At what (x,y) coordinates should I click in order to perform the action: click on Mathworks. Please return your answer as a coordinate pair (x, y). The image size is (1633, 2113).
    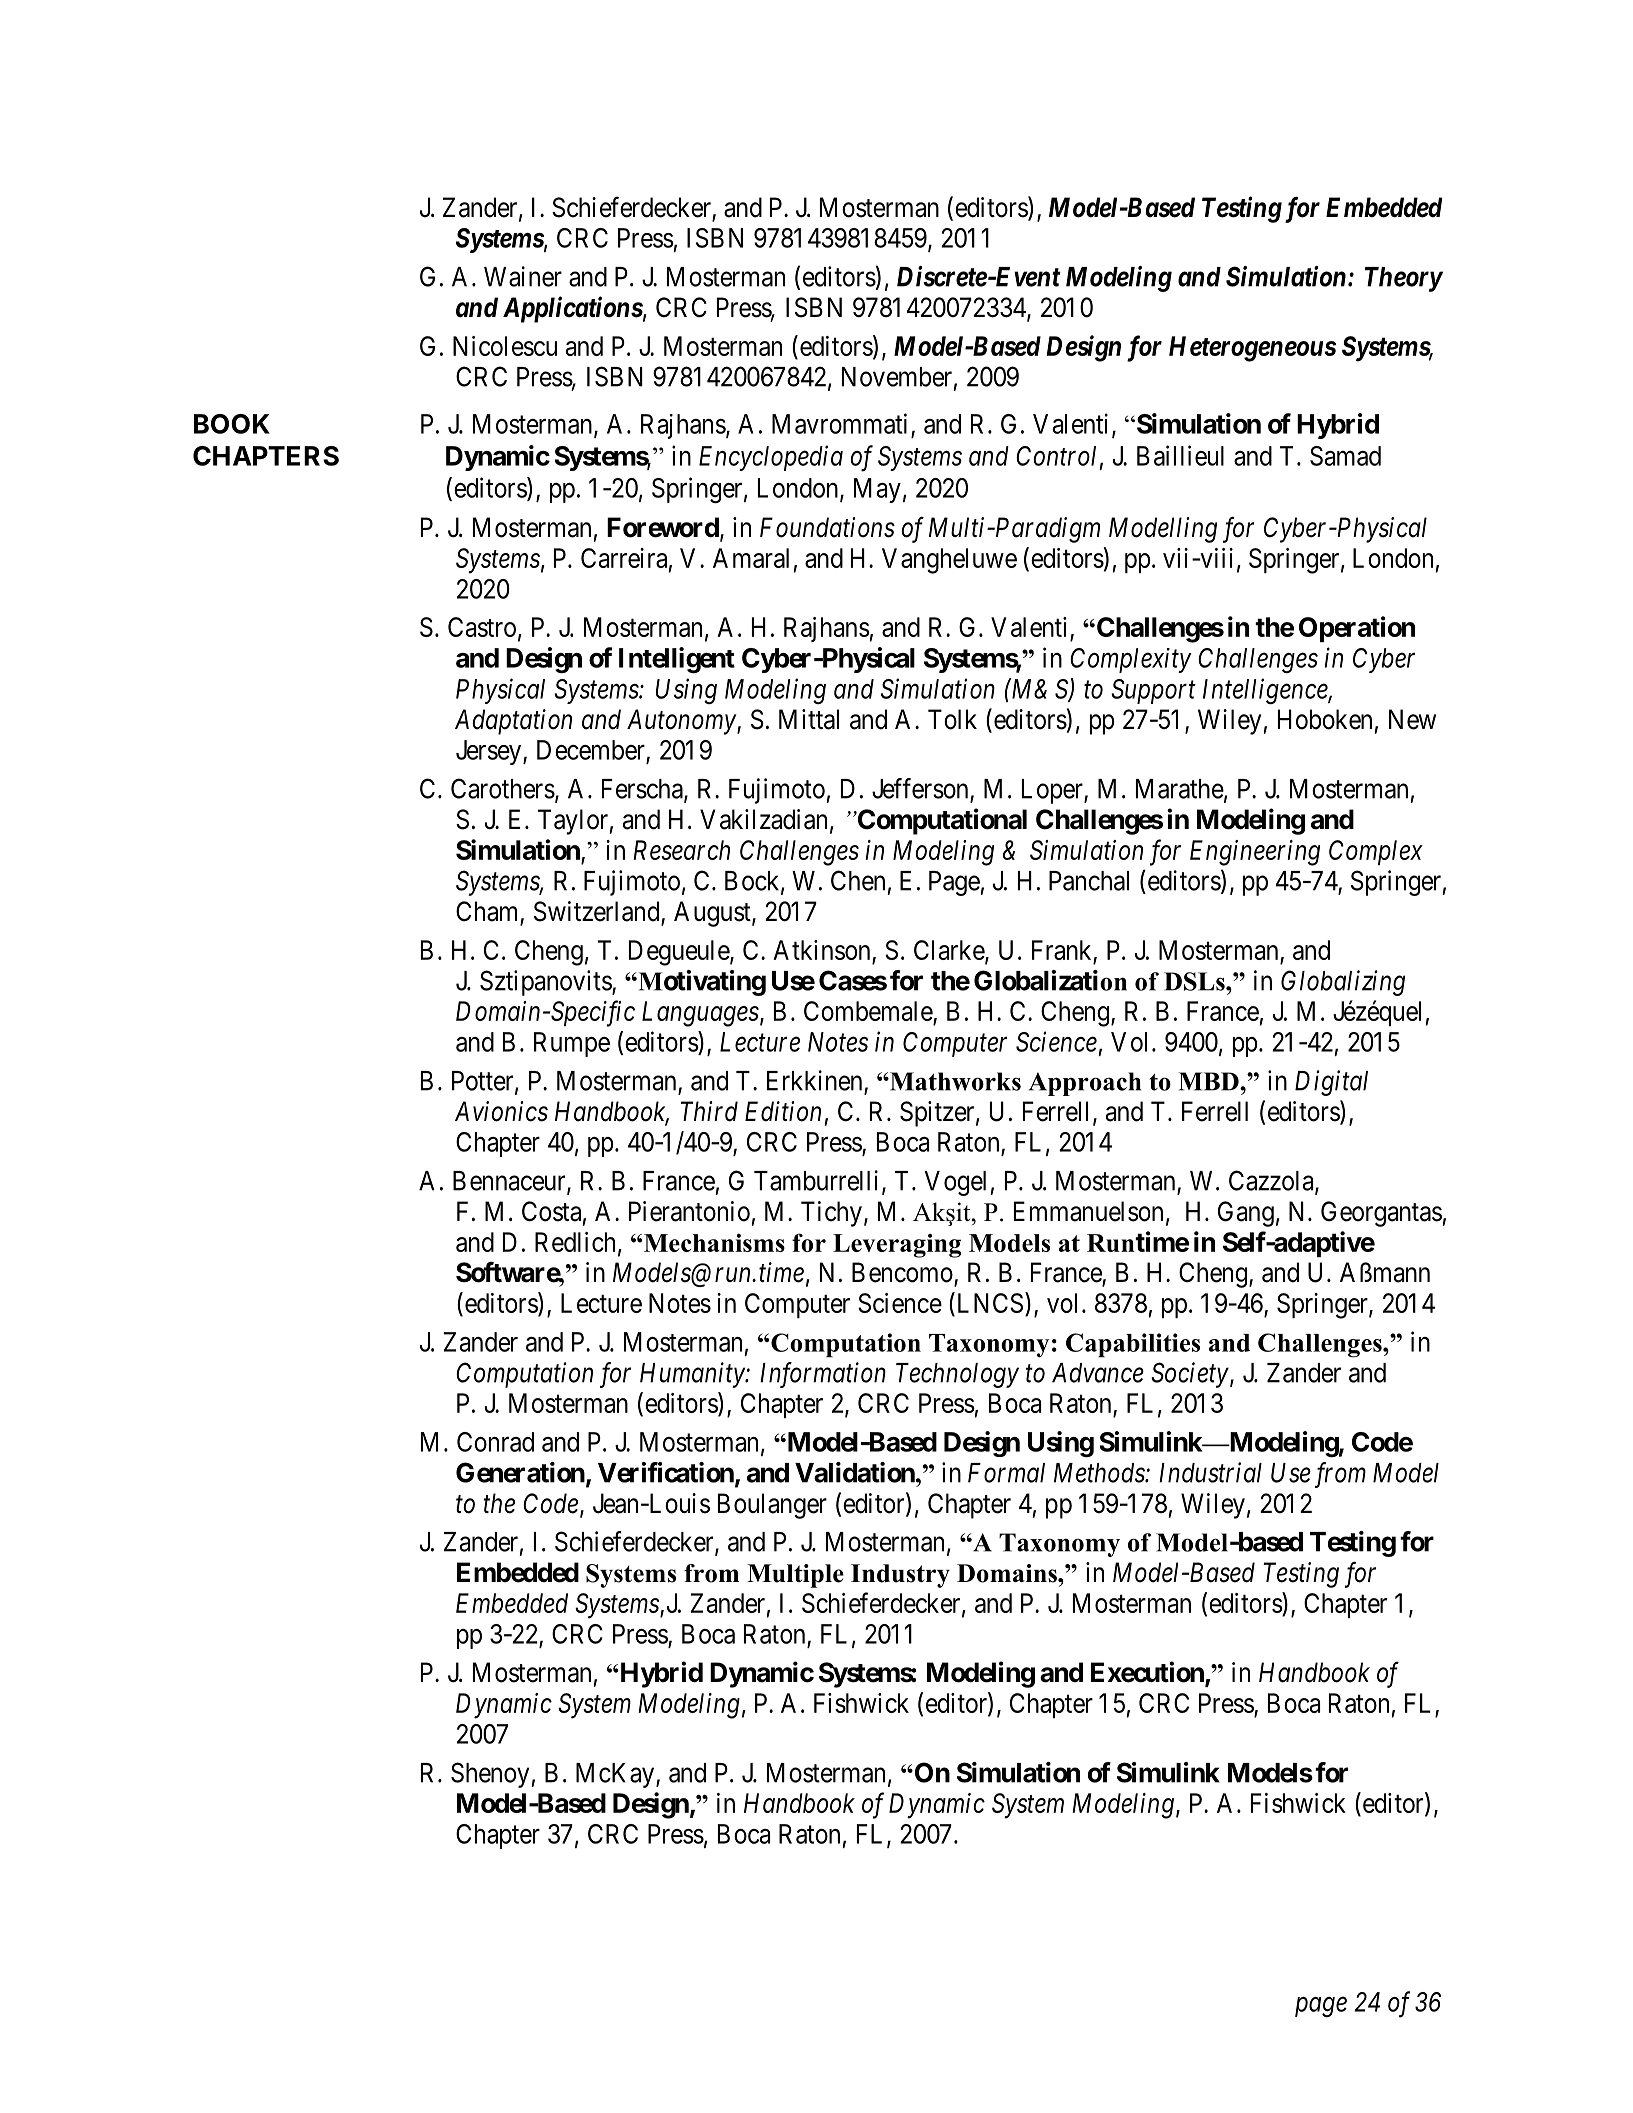
    Looking at the image, I should click on (954, 1081).
